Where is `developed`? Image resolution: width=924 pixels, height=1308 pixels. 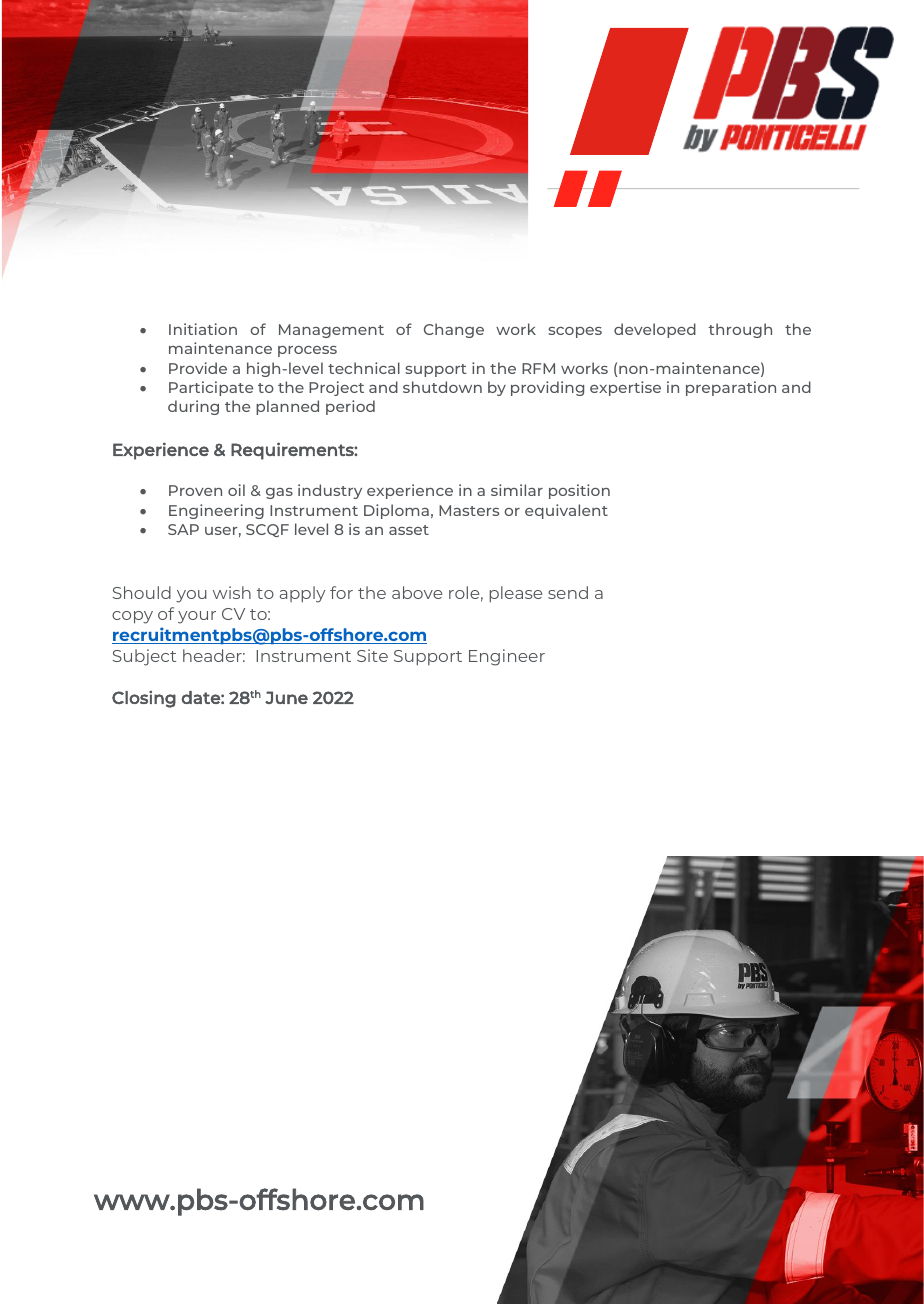
developed is located at coordinates (655, 330).
